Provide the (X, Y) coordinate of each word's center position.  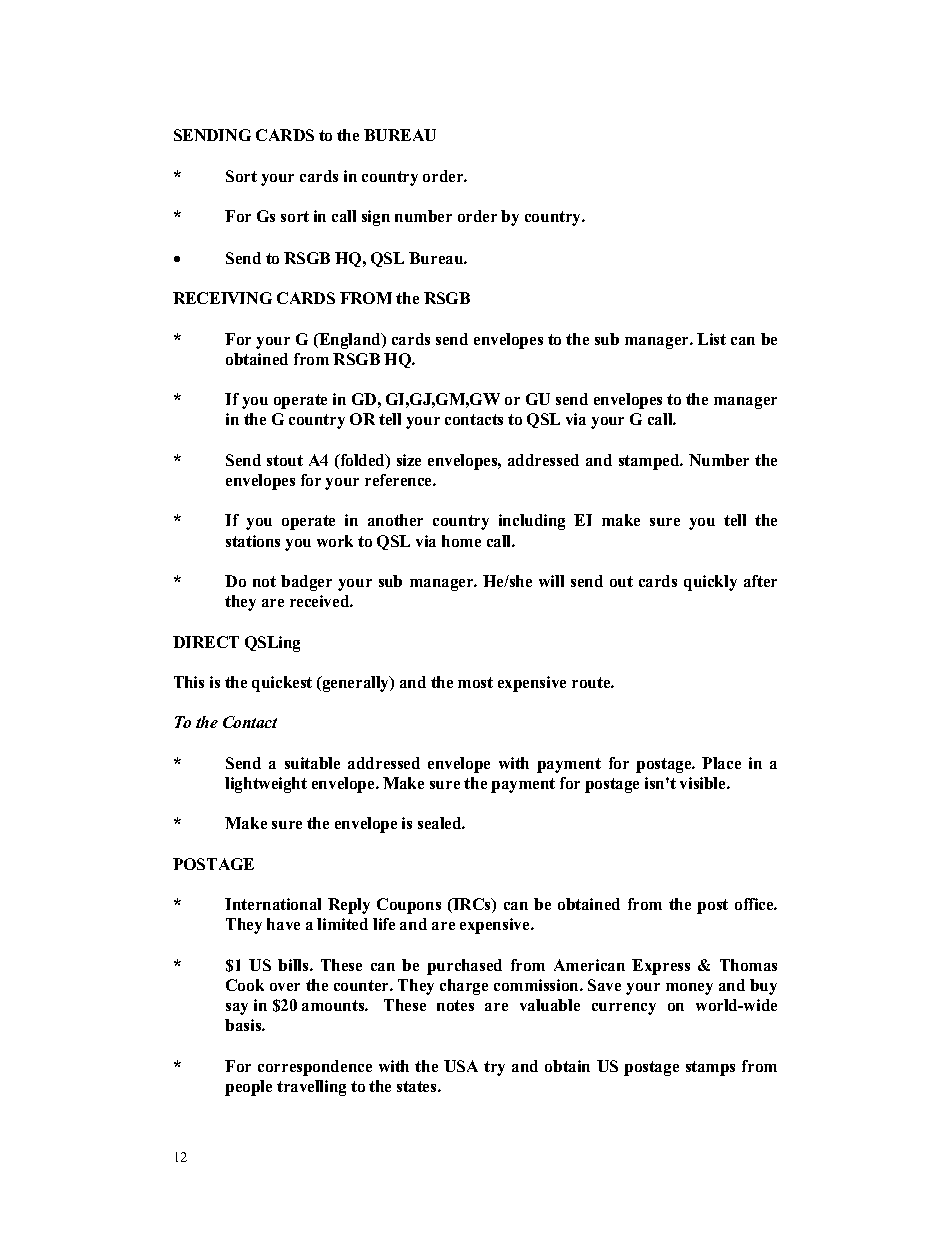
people (248, 1088)
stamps (710, 1068)
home (461, 541)
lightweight (266, 785)
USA (461, 1066)
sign (376, 218)
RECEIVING (222, 298)
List (711, 339)
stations (253, 541)
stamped (650, 462)
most (475, 682)
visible (704, 783)
